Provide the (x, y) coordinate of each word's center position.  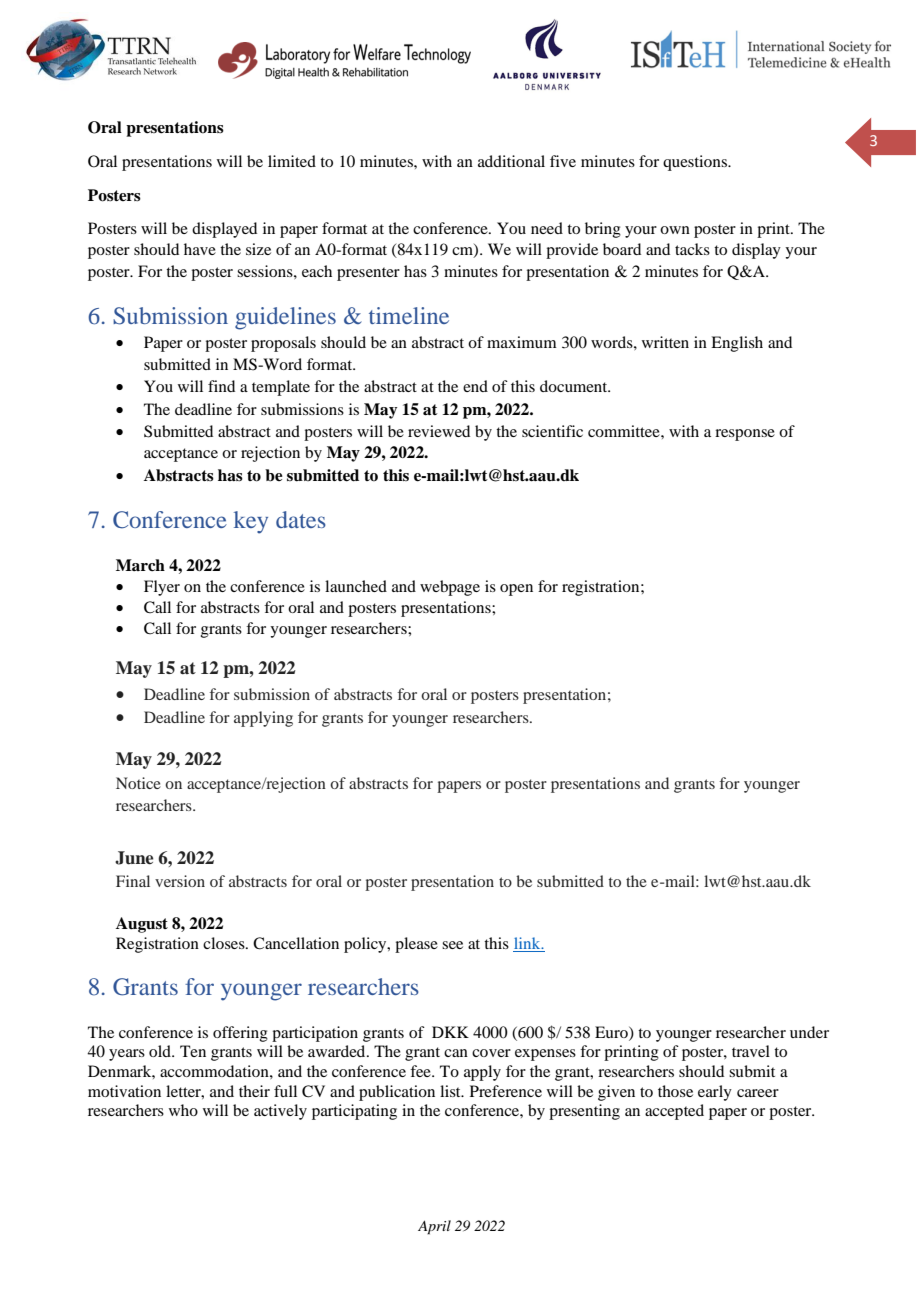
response (745, 435)
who (183, 1110)
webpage (450, 588)
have (200, 249)
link (528, 943)
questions (696, 163)
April (434, 1227)
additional (511, 161)
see (452, 945)
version (180, 881)
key (251, 522)
